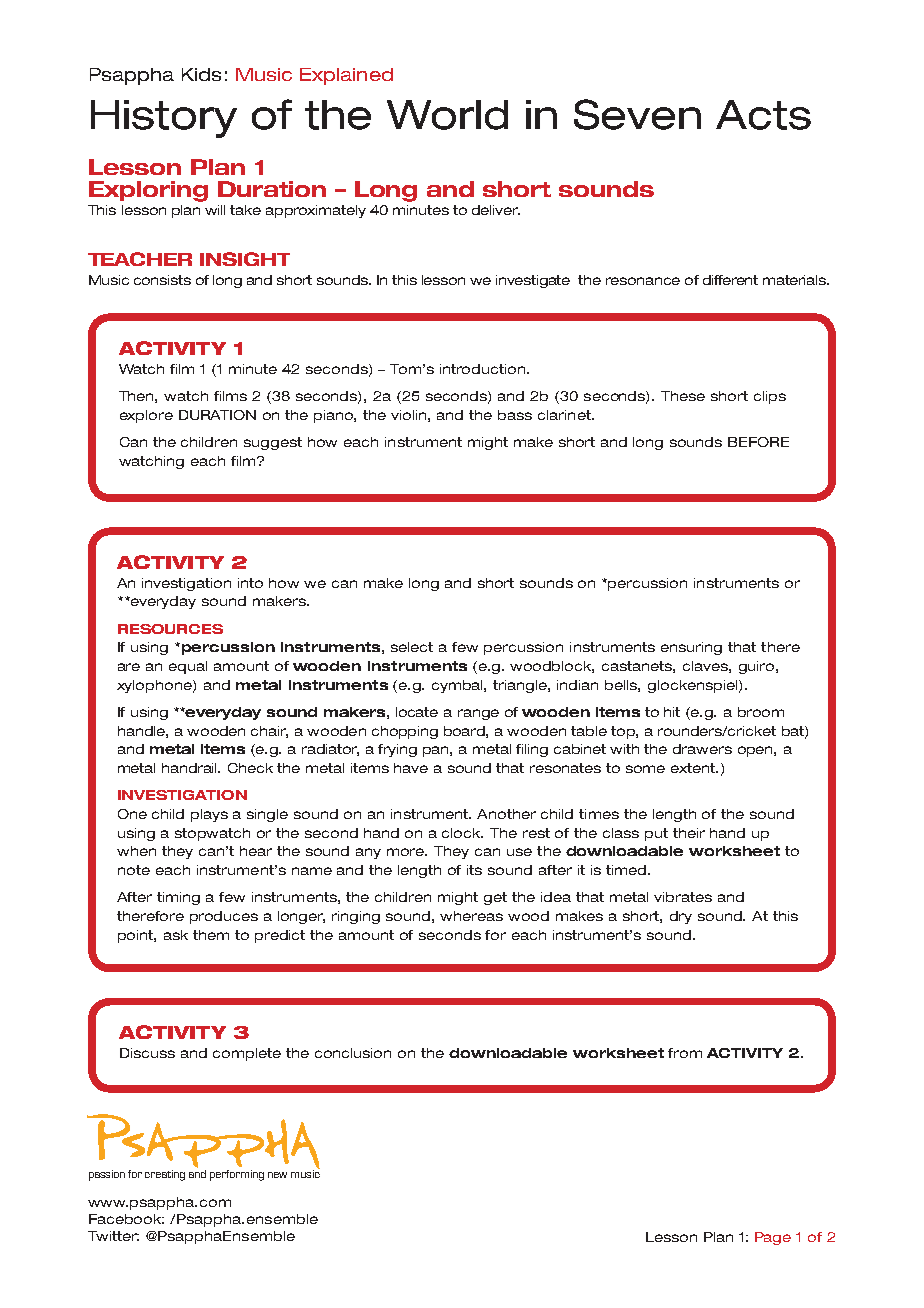 Image resolution: width=924 pixels, height=1308 pixels. Describe the element at coordinates (484, 369) in the screenshot. I see `introduction` at that location.
